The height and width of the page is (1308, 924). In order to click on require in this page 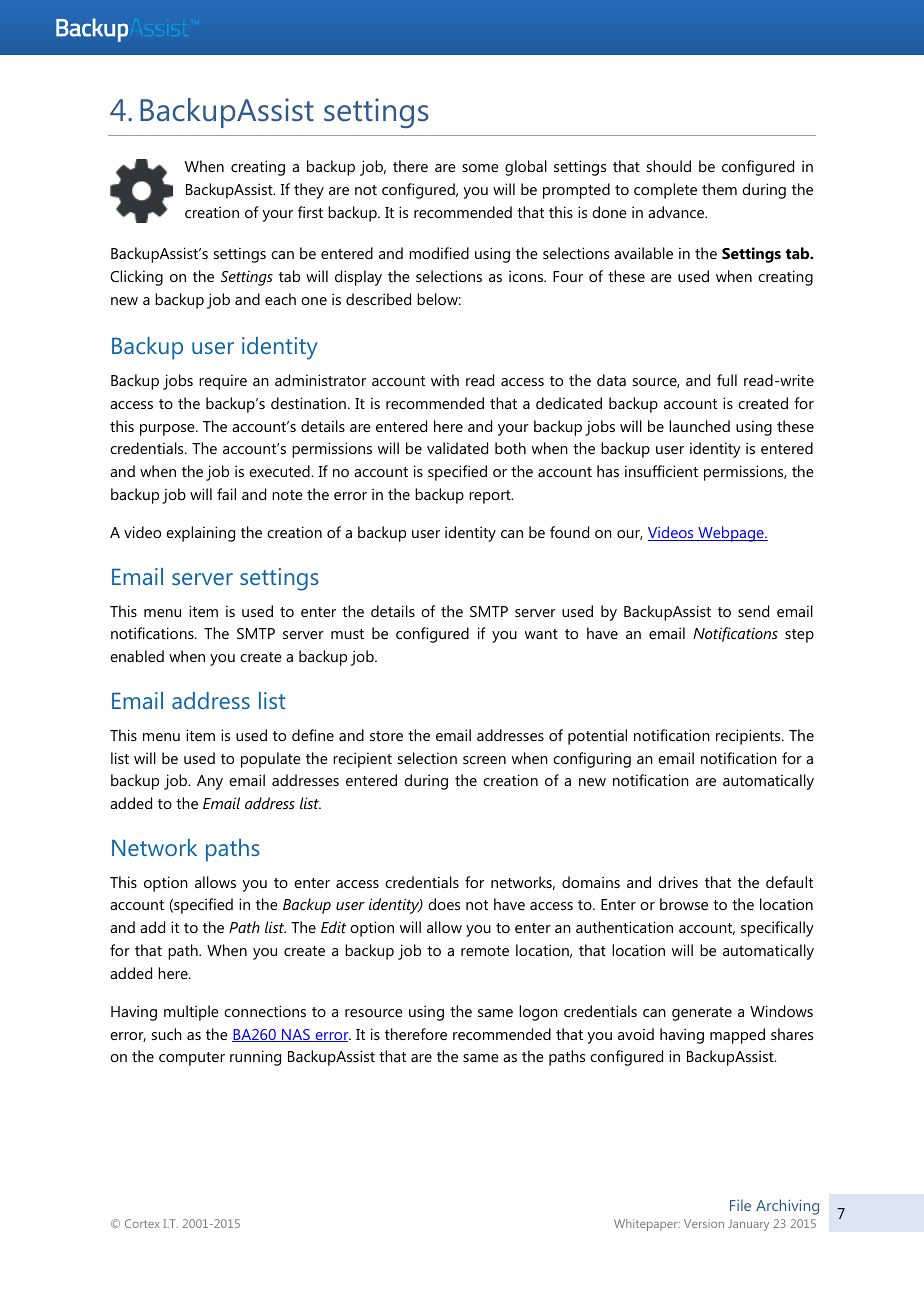, I will do `click(223, 382)`.
